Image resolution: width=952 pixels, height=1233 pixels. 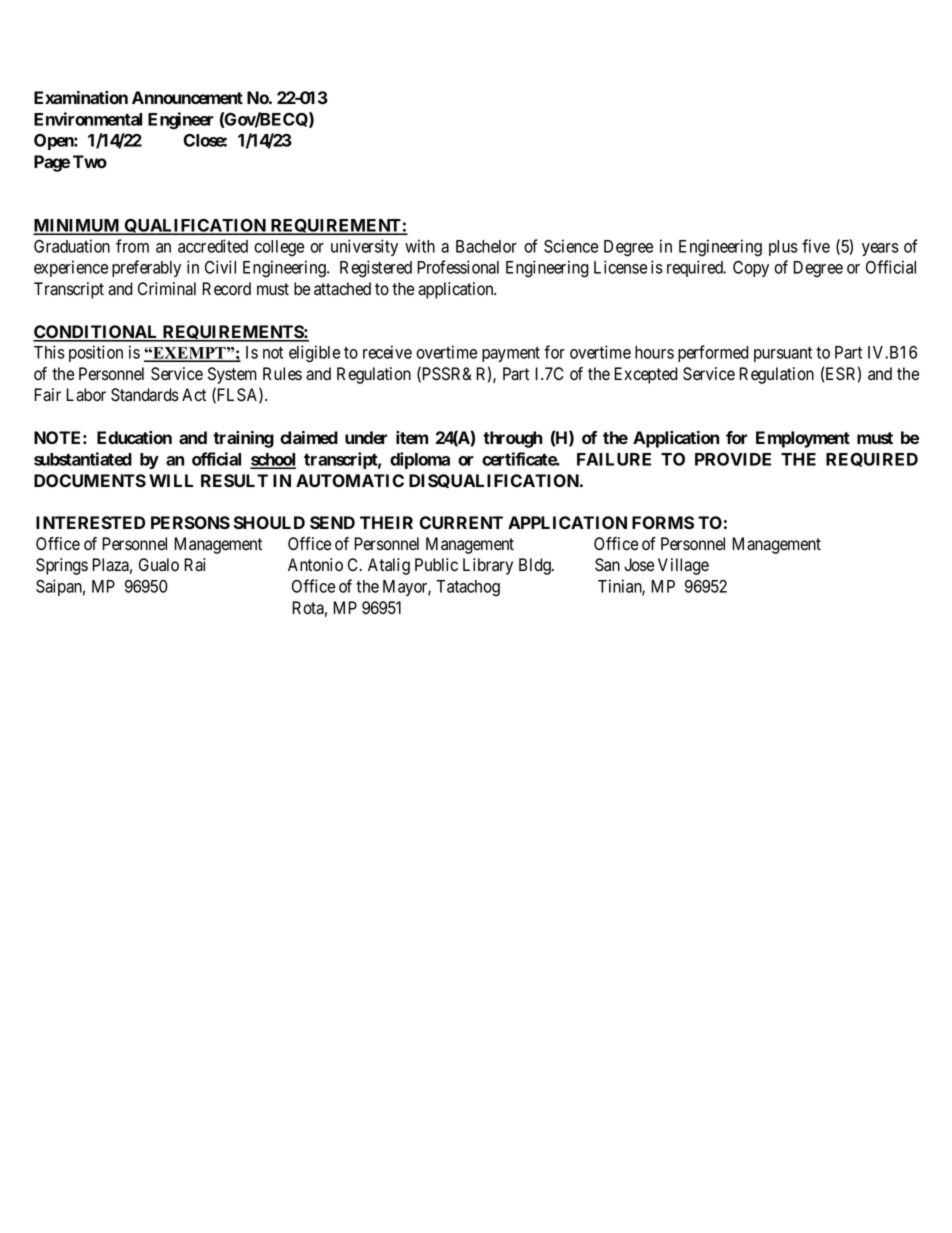 What do you see at coordinates (62, 566) in the document?
I see `Springs` at bounding box center [62, 566].
